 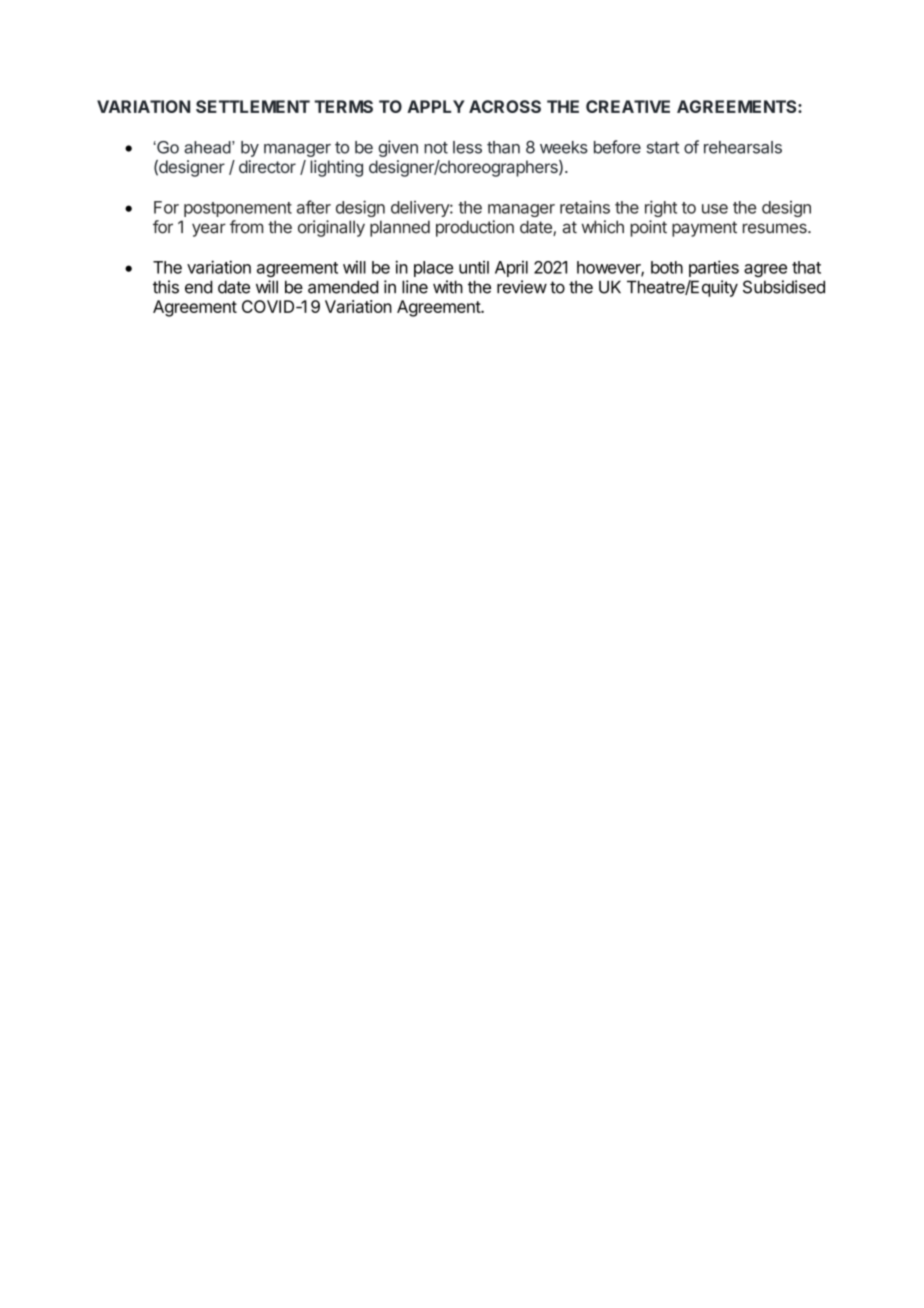 I want to click on production, so click(x=475, y=228).
